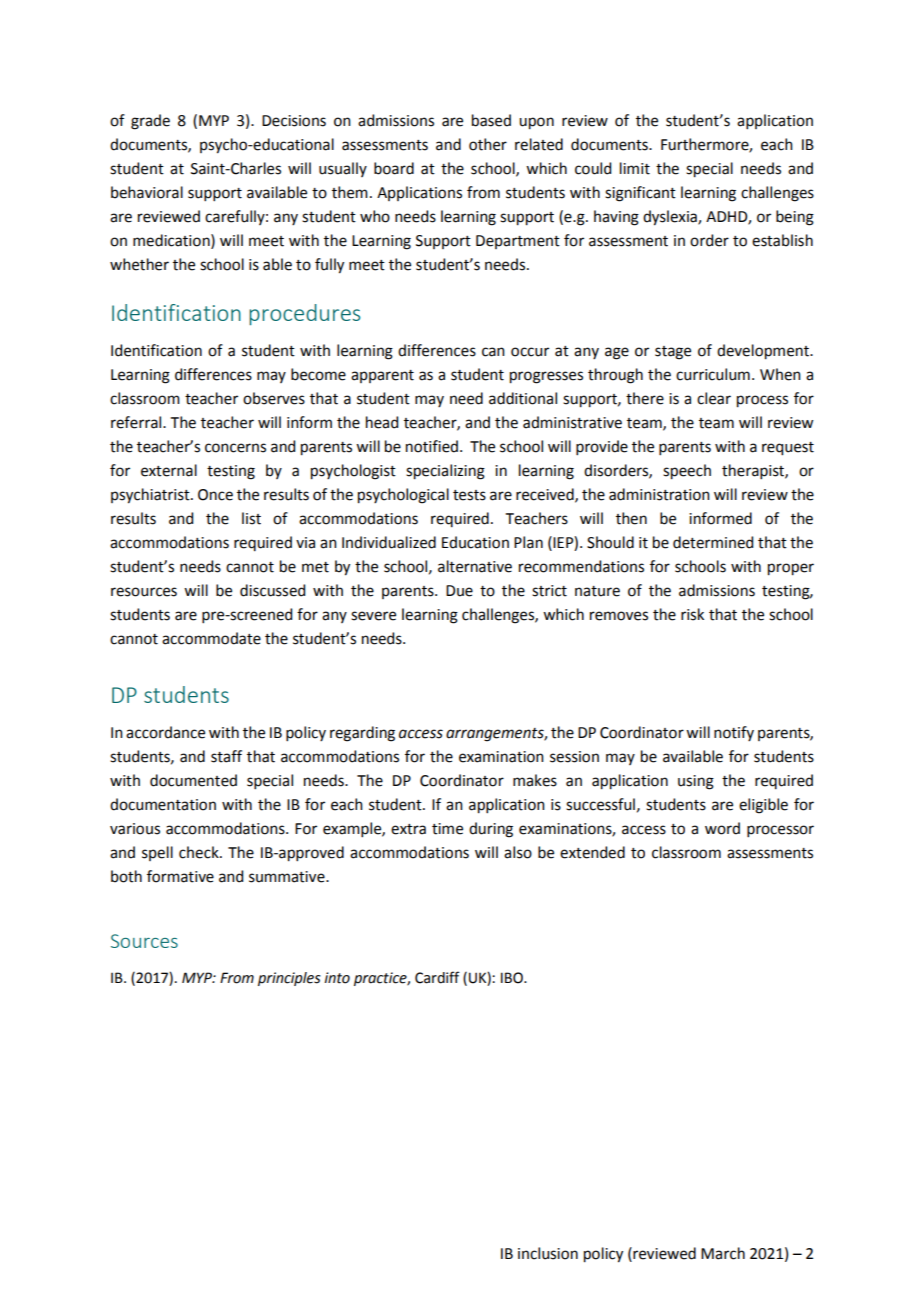 Image resolution: width=924 pixels, height=1308 pixels. I want to click on limit, so click(635, 168).
